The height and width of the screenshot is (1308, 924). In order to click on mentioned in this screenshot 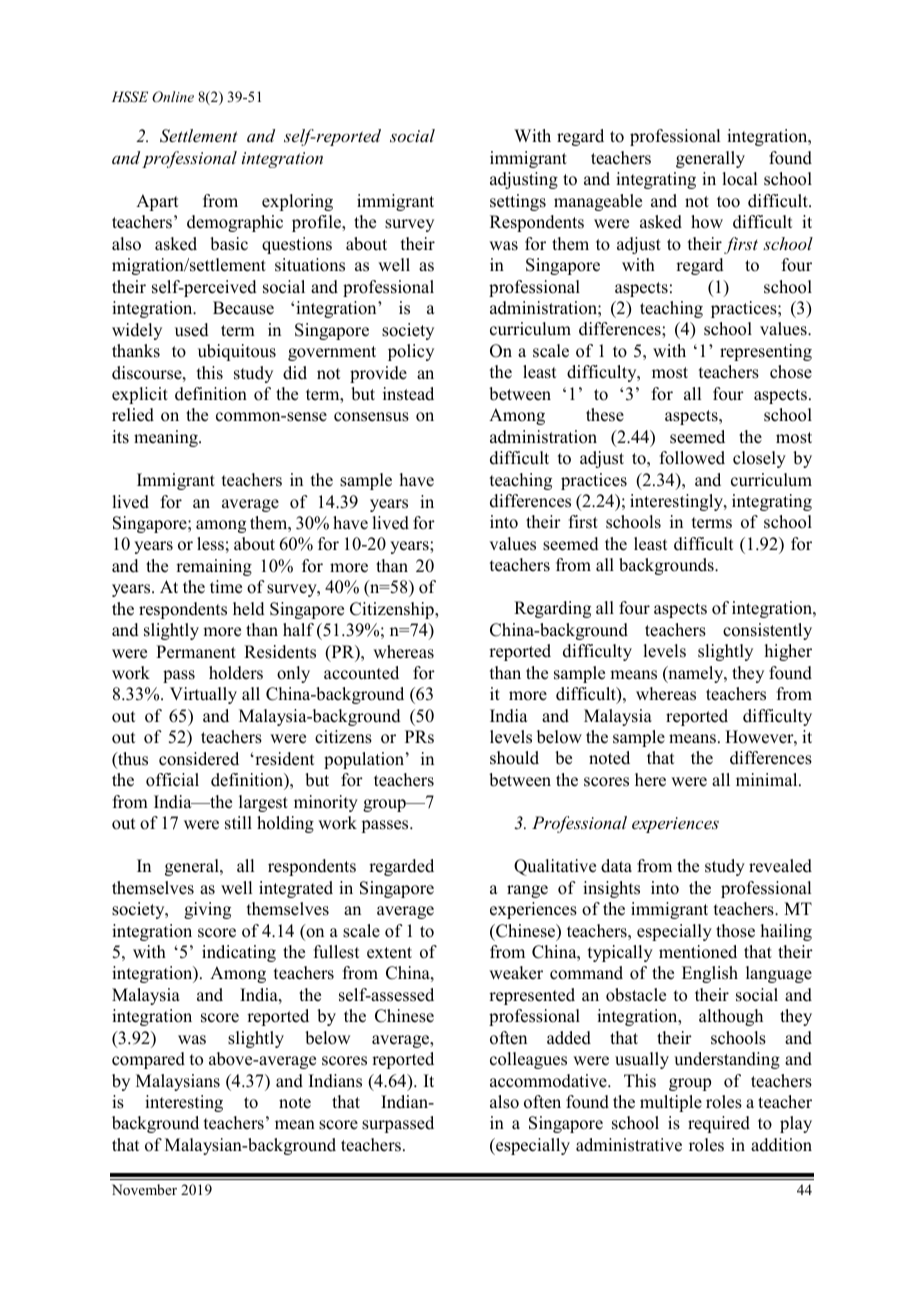, I will do `click(698, 952)`.
